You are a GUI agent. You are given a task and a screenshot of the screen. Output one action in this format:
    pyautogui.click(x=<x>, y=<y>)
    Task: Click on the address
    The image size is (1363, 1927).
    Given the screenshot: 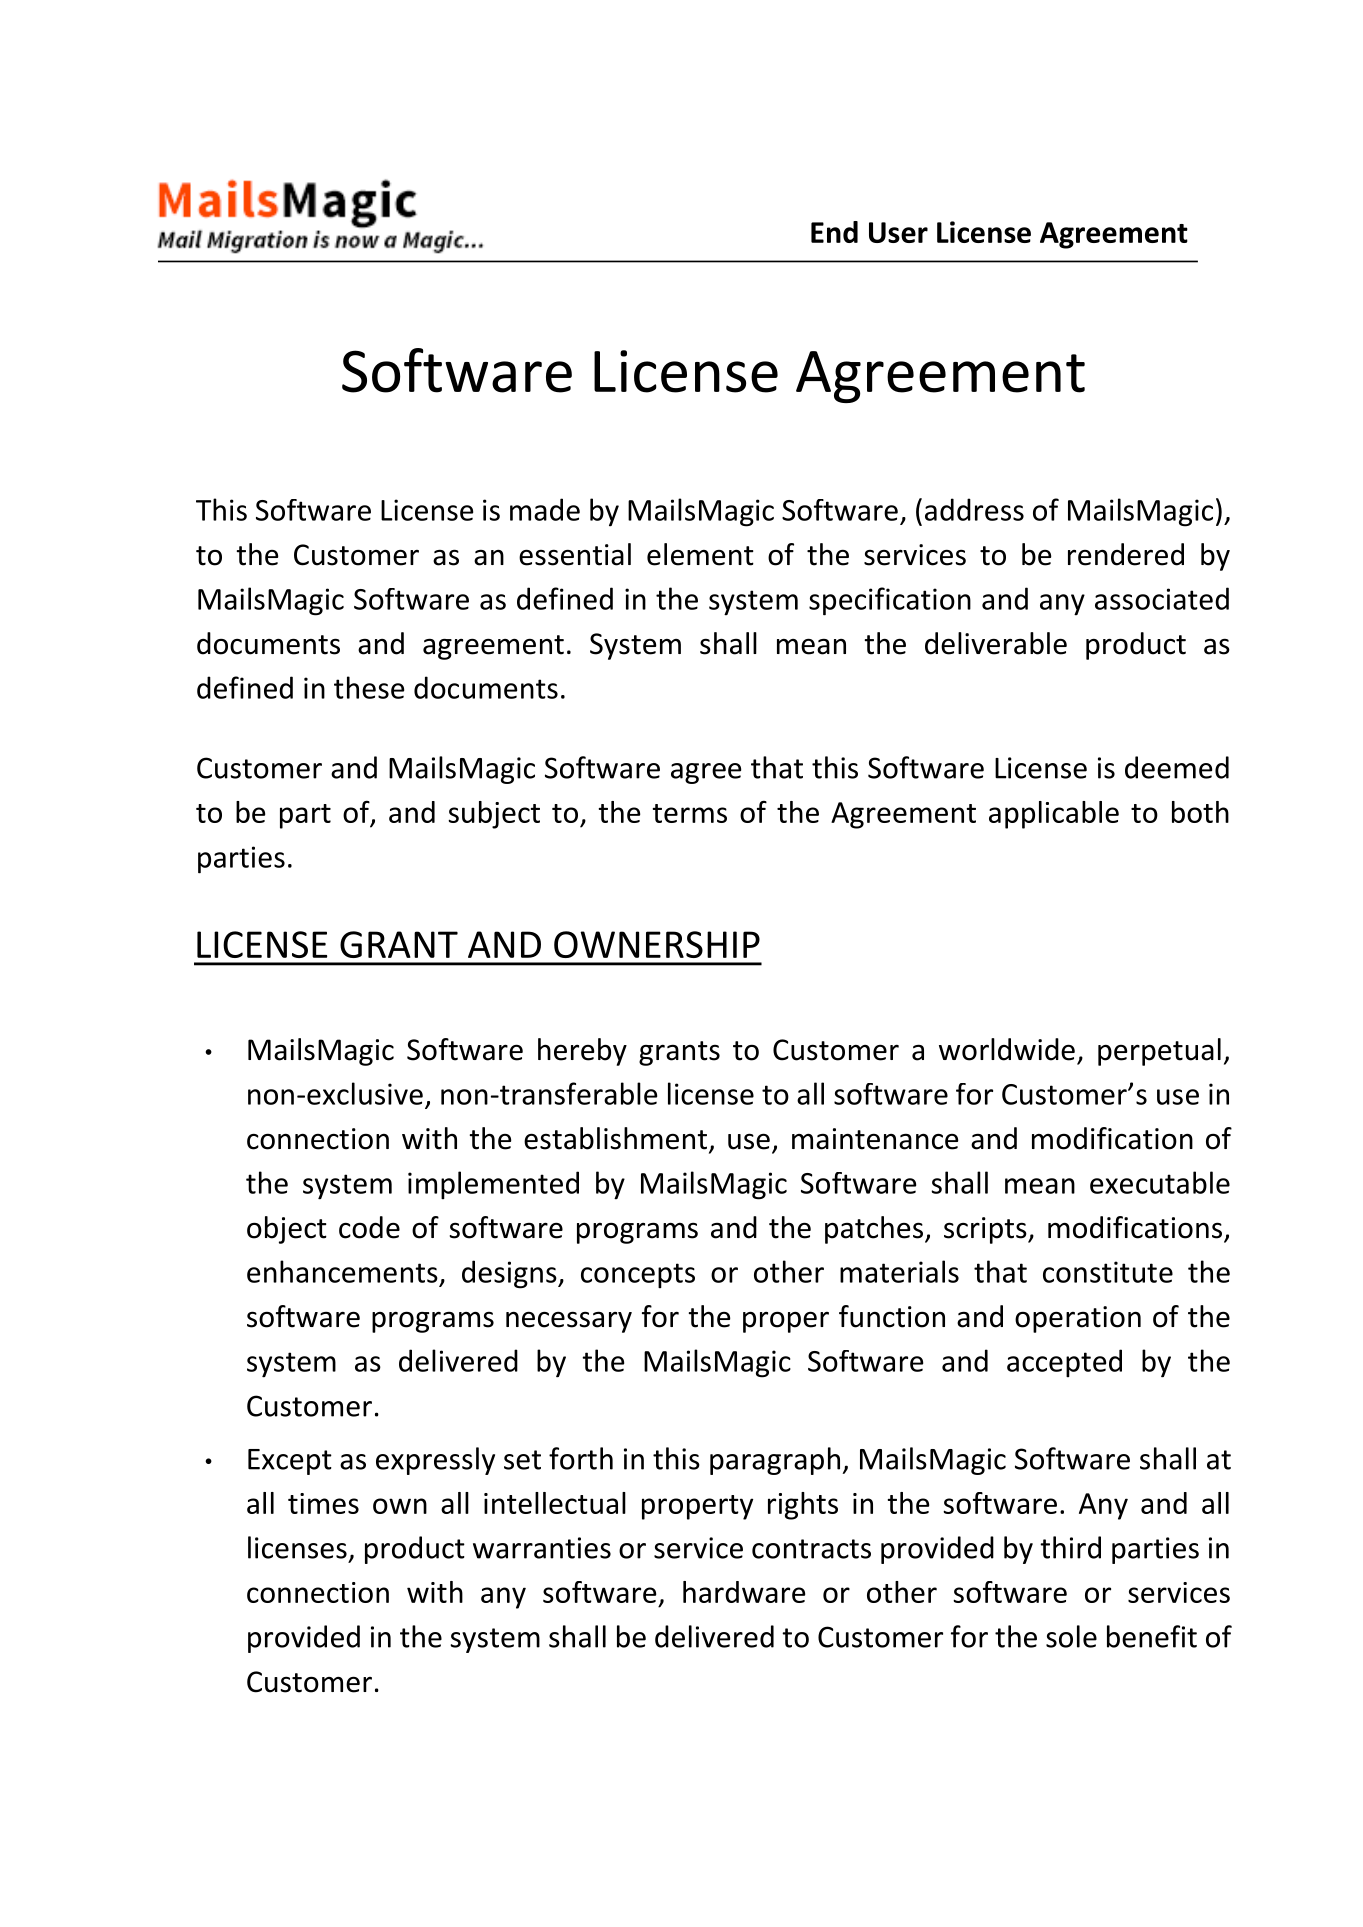 What is the action you would take?
    pyautogui.click(x=974, y=509)
